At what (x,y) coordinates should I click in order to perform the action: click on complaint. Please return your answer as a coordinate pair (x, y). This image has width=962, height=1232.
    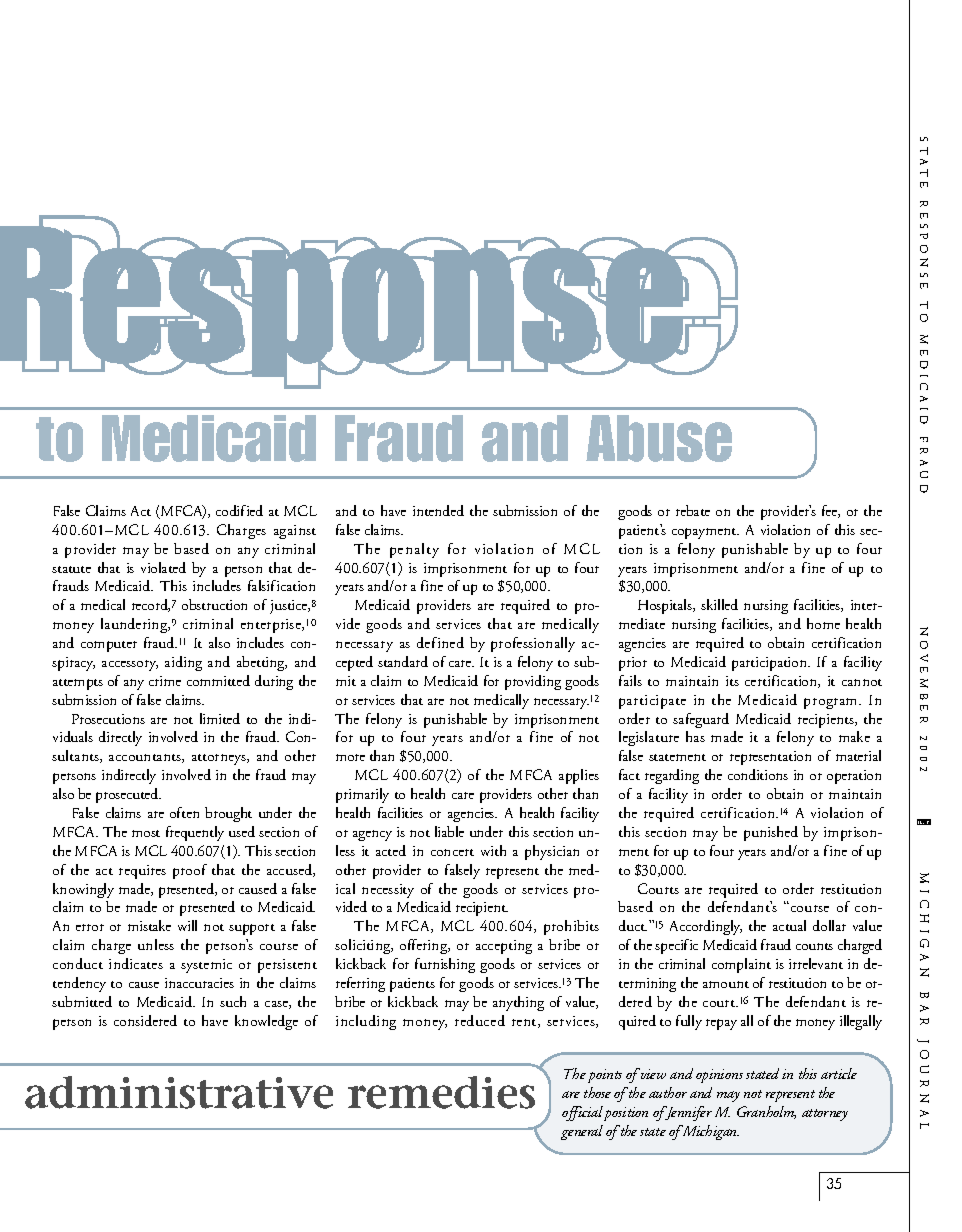
    Looking at the image, I should click on (741, 965).
